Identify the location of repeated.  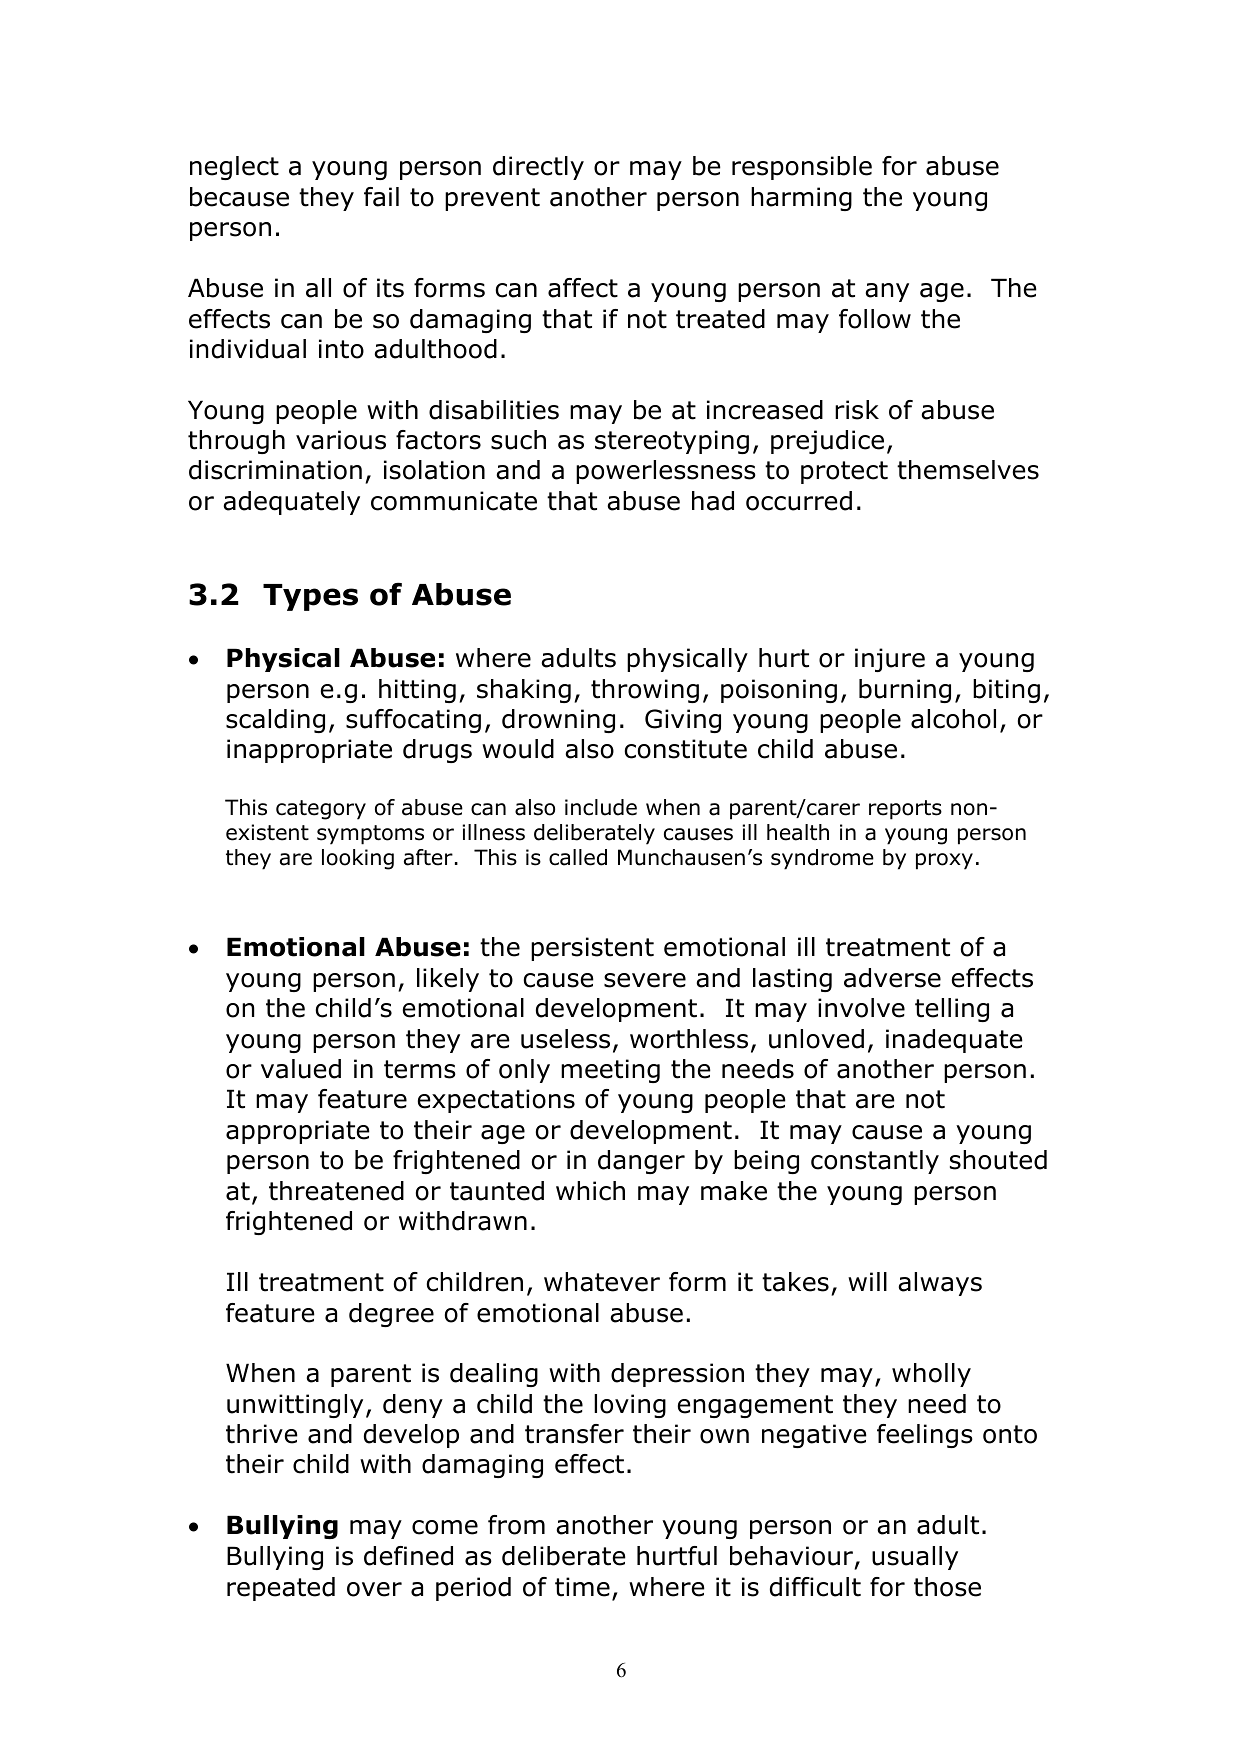
(281, 1589).
